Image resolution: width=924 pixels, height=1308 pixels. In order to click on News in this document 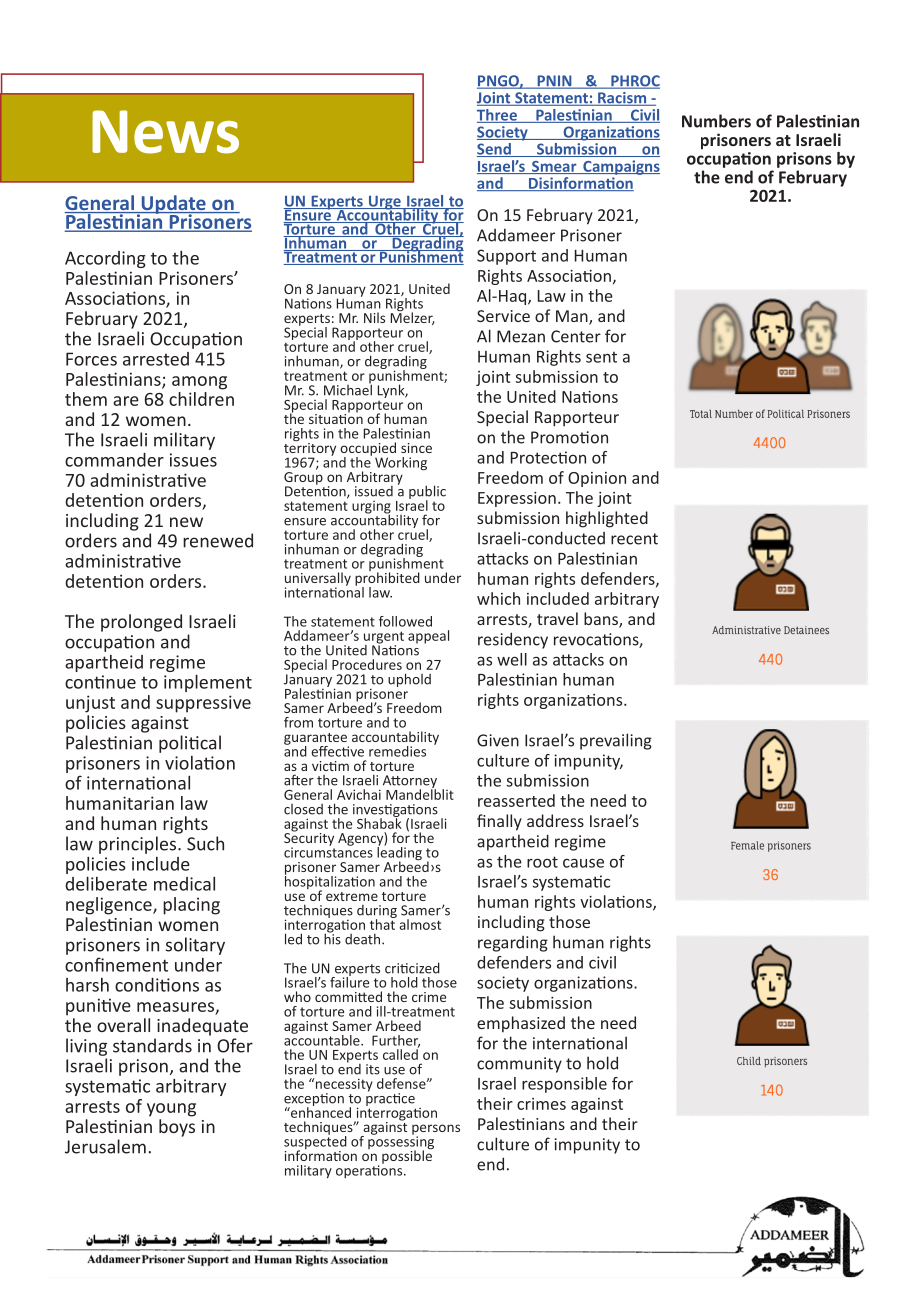, I will do `click(165, 132)`.
